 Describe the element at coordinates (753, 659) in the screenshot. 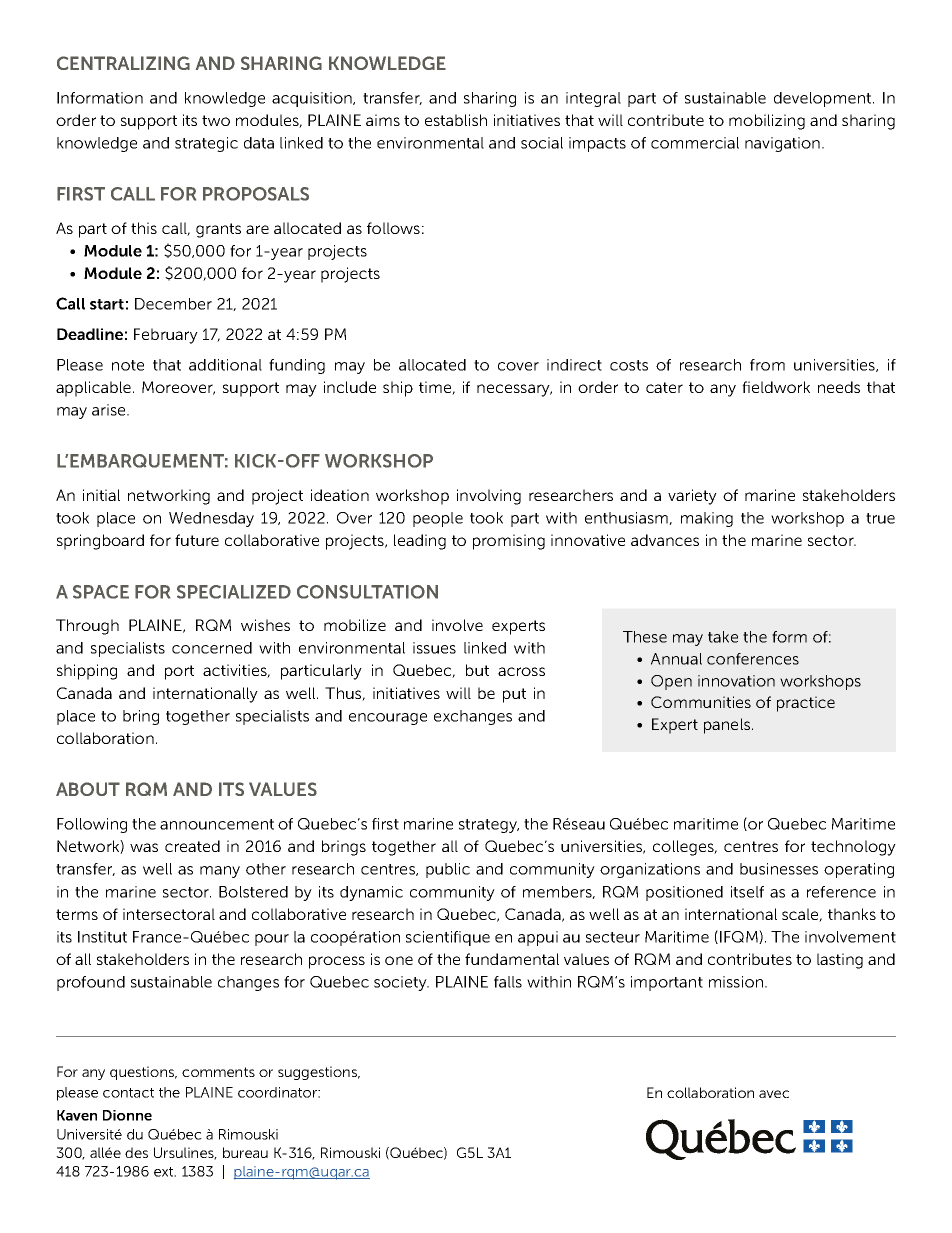

I see `conferences` at that location.
